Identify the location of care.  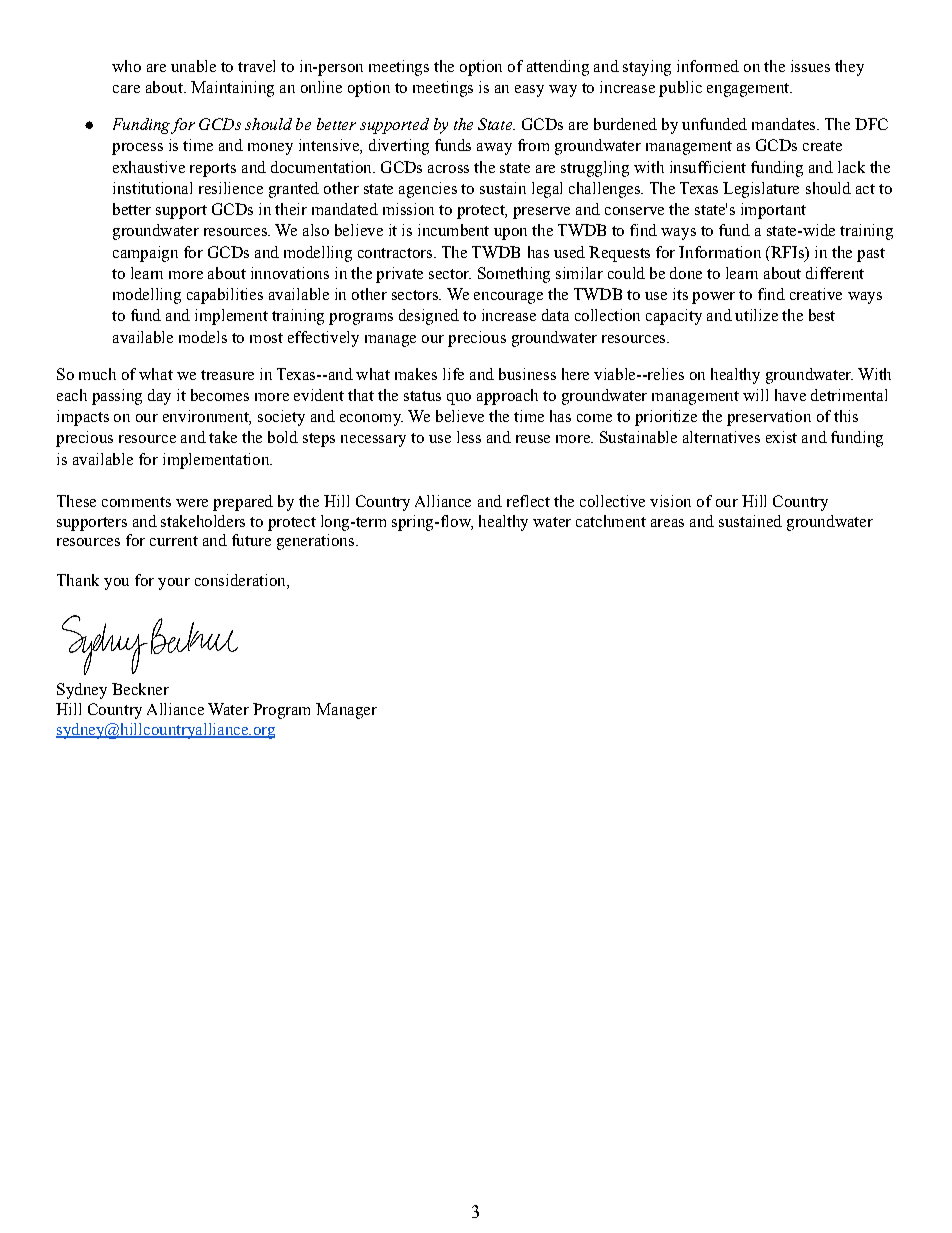
(126, 89).
